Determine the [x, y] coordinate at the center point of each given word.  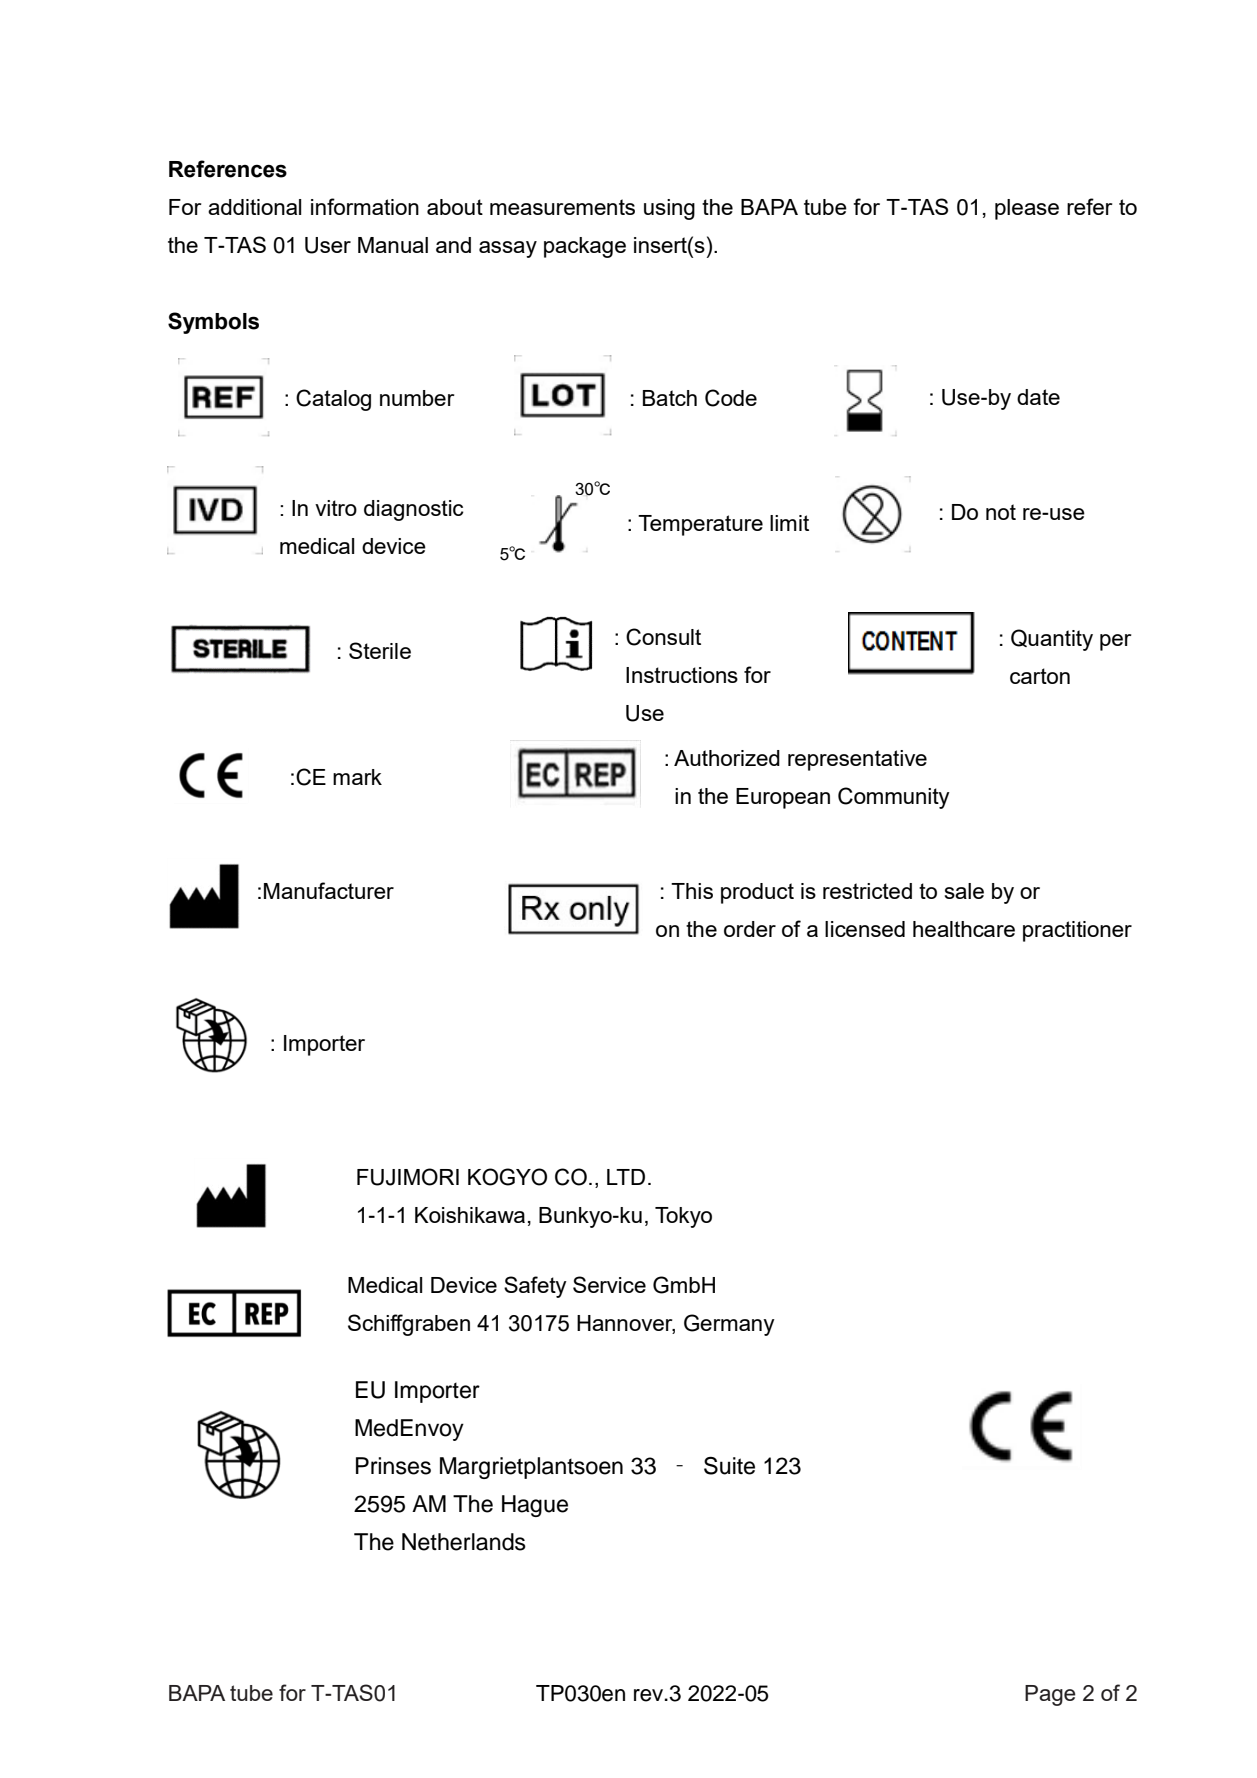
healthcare [964, 929]
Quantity [1052, 640]
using [669, 209]
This [692, 891]
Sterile [380, 650]
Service [609, 1284]
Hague [535, 1506]
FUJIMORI [408, 1177]
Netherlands [464, 1542]
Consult [663, 637]
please [1027, 209]
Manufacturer [329, 890]
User [328, 245]
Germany [729, 1325]
